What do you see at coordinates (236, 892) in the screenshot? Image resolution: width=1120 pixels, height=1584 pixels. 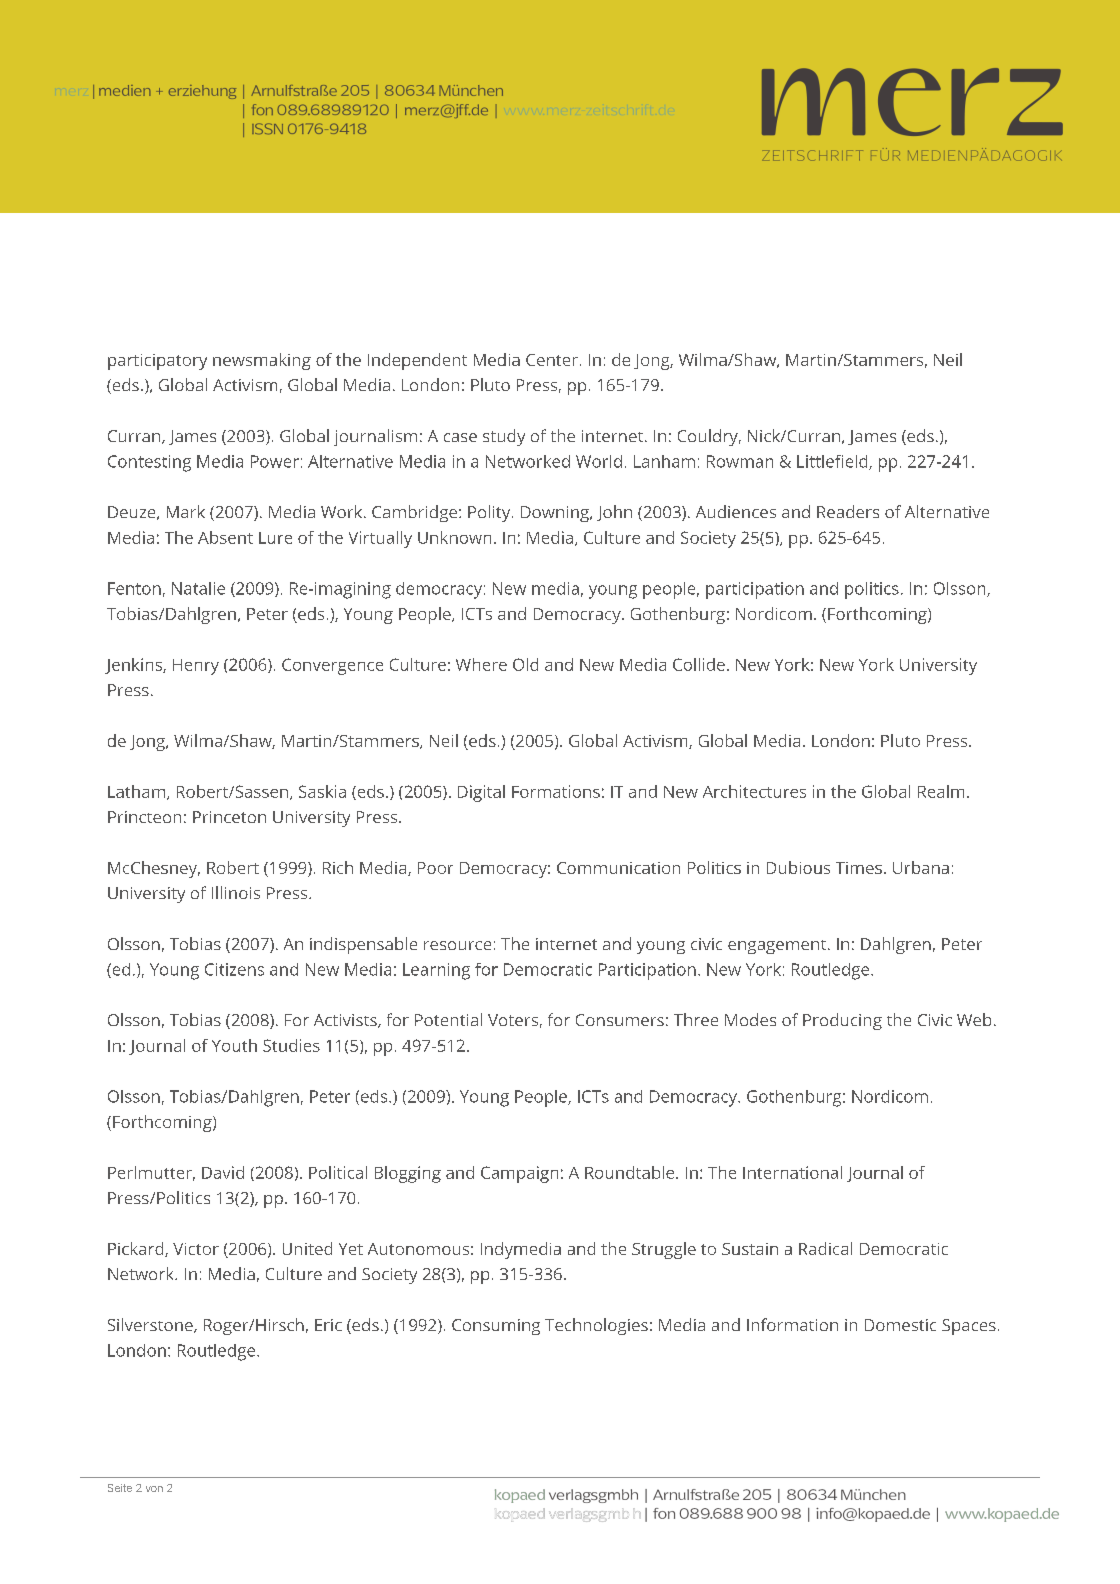 I see `Illinois` at bounding box center [236, 892].
